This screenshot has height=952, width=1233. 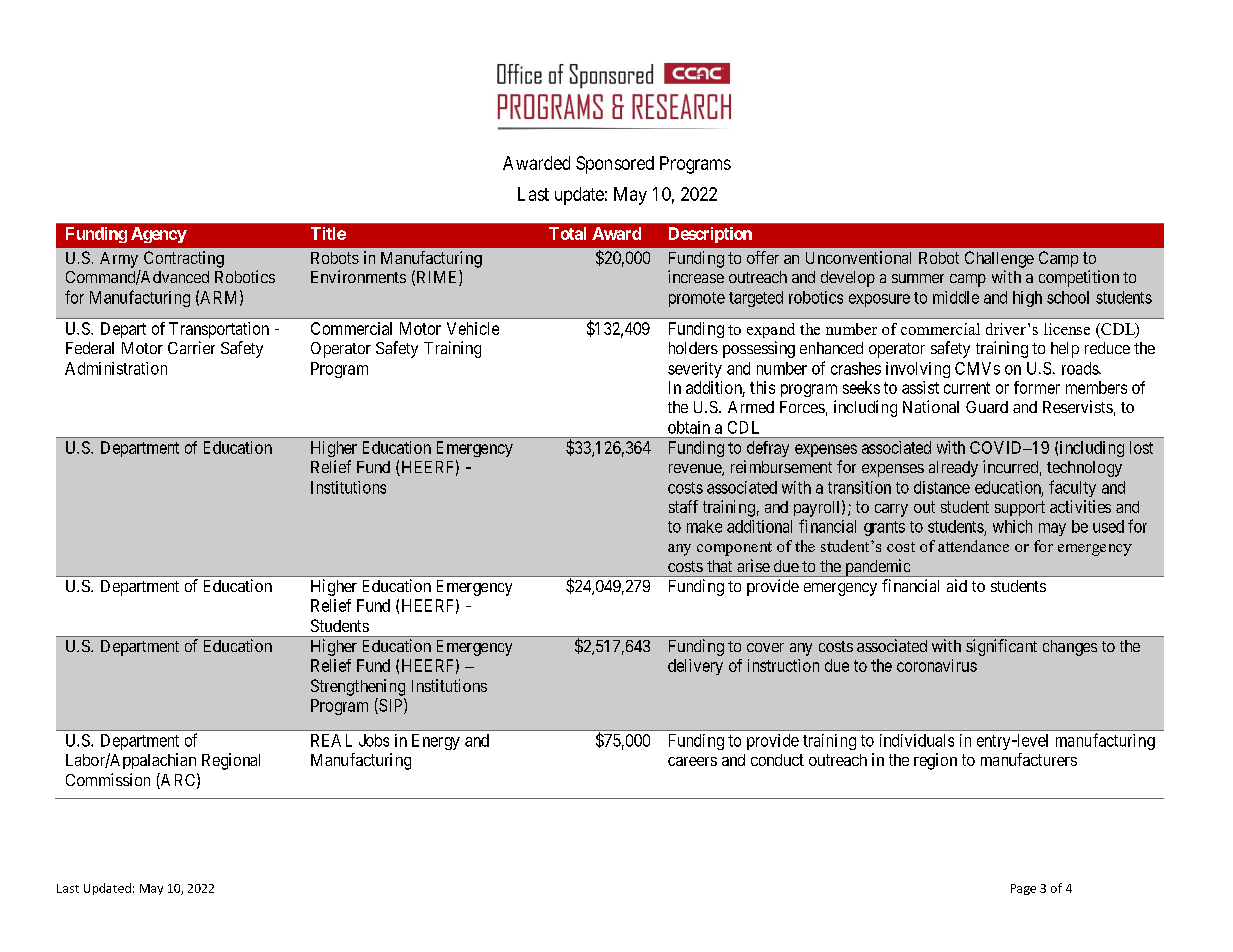 What do you see at coordinates (615, 165) in the screenshot?
I see `Sponsored` at bounding box center [615, 165].
